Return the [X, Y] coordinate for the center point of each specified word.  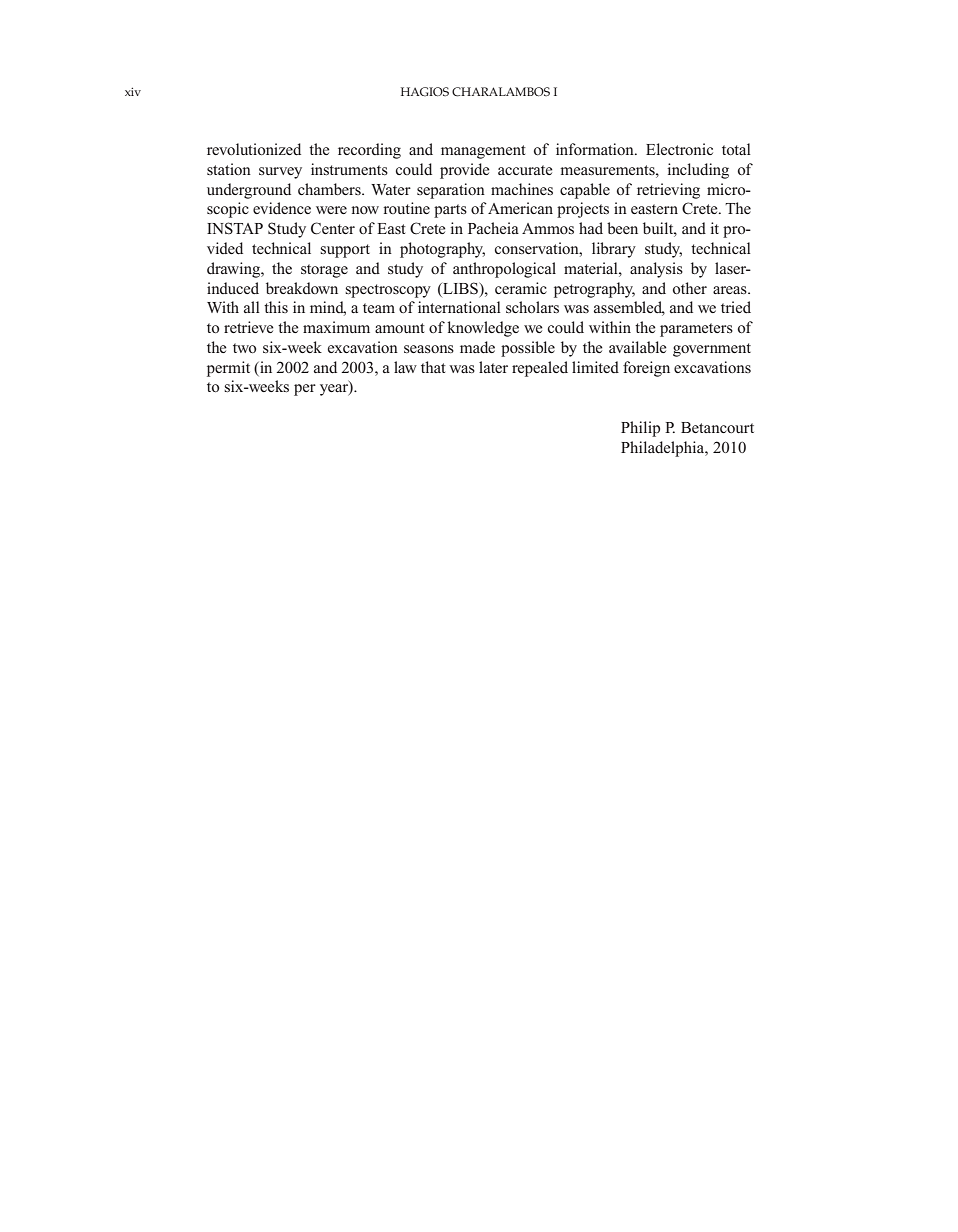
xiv [133, 91]
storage [324, 271]
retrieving [668, 191]
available [638, 347]
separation [451, 191]
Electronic [679, 149]
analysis [656, 270]
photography [442, 250]
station [229, 169]
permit [228, 369]
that [433, 367]
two [244, 348]
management [483, 152]
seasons [429, 349]
